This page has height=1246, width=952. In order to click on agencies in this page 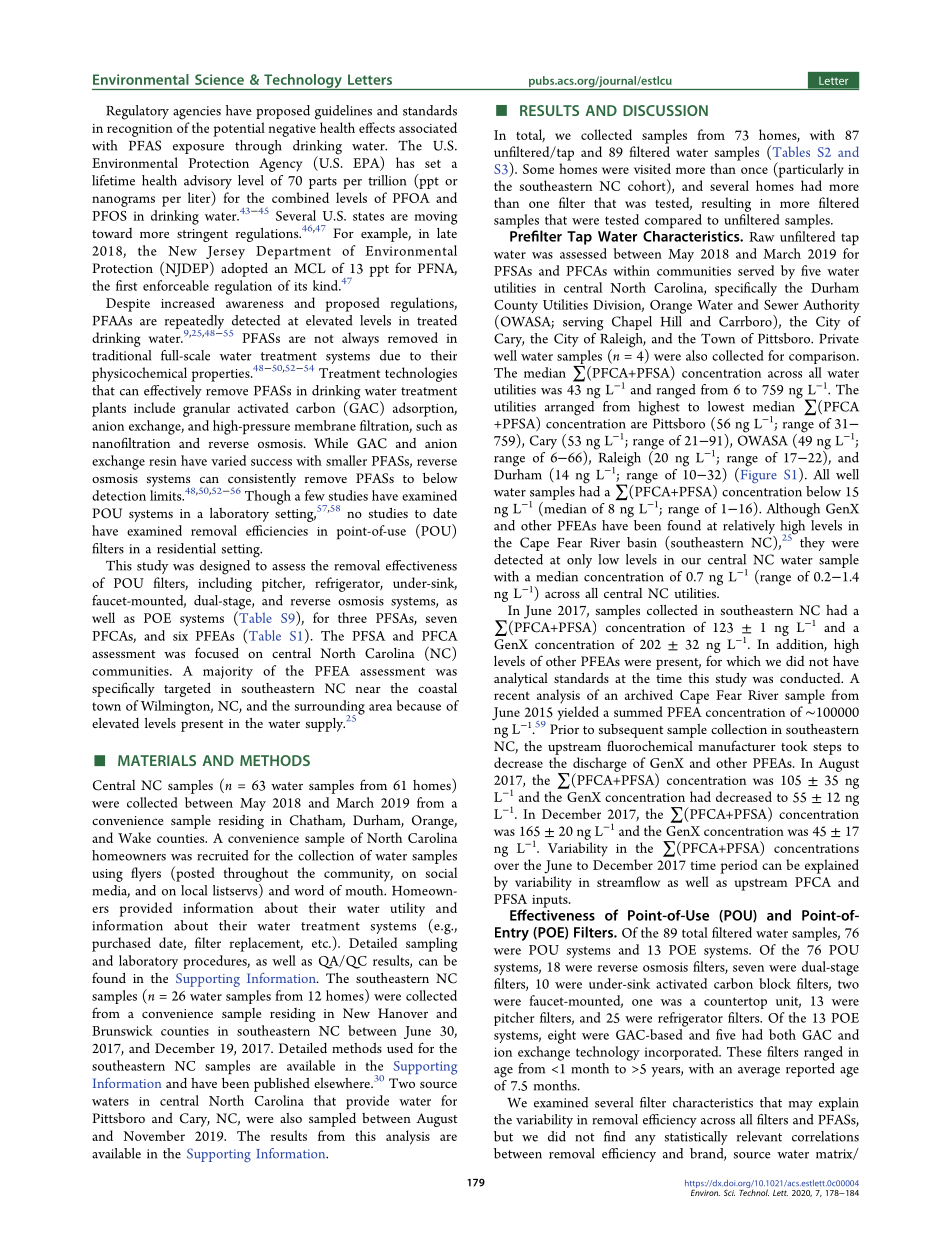, I will do `click(197, 113)`.
